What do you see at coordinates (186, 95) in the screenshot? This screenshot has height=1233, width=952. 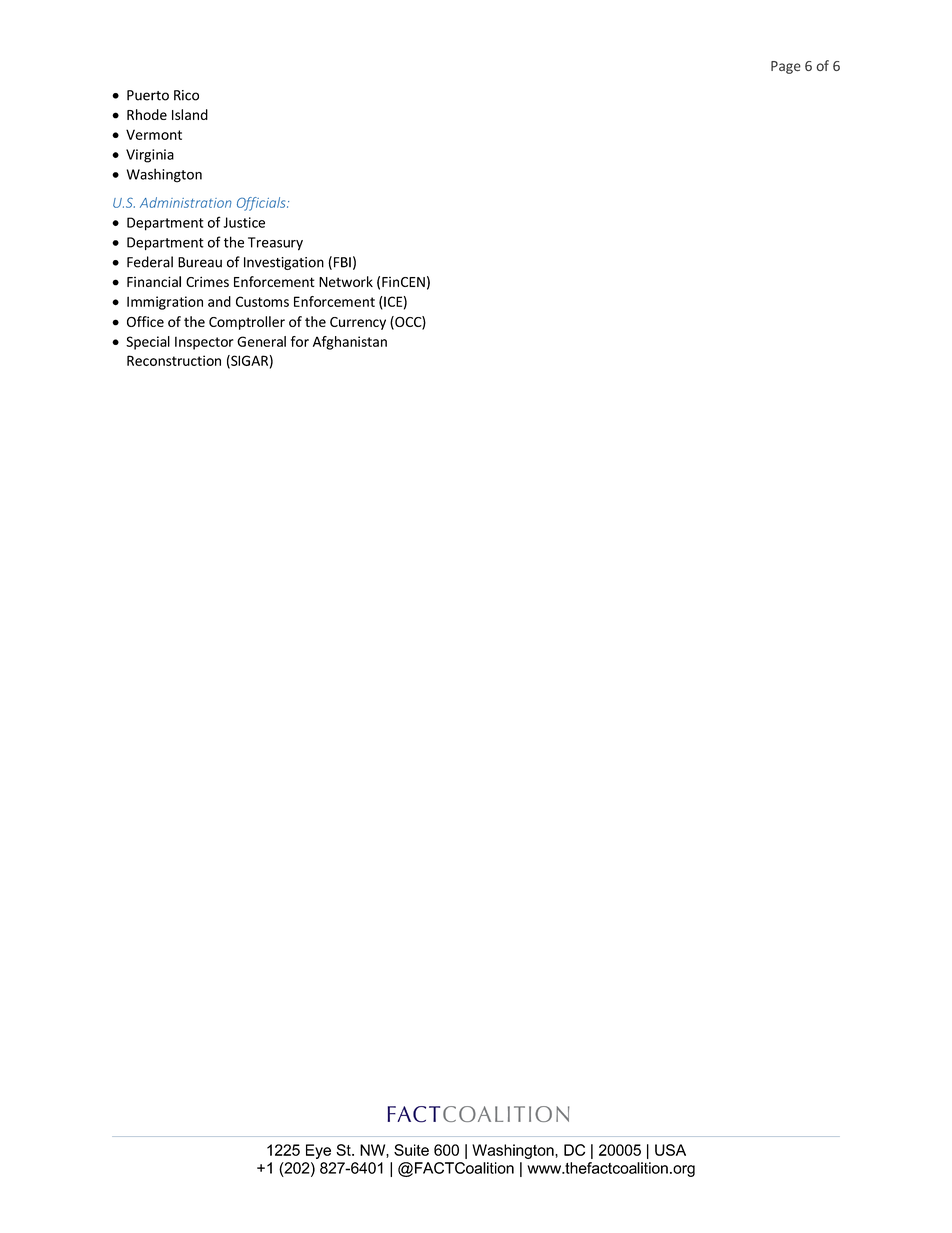 I see `Rico` at bounding box center [186, 95].
